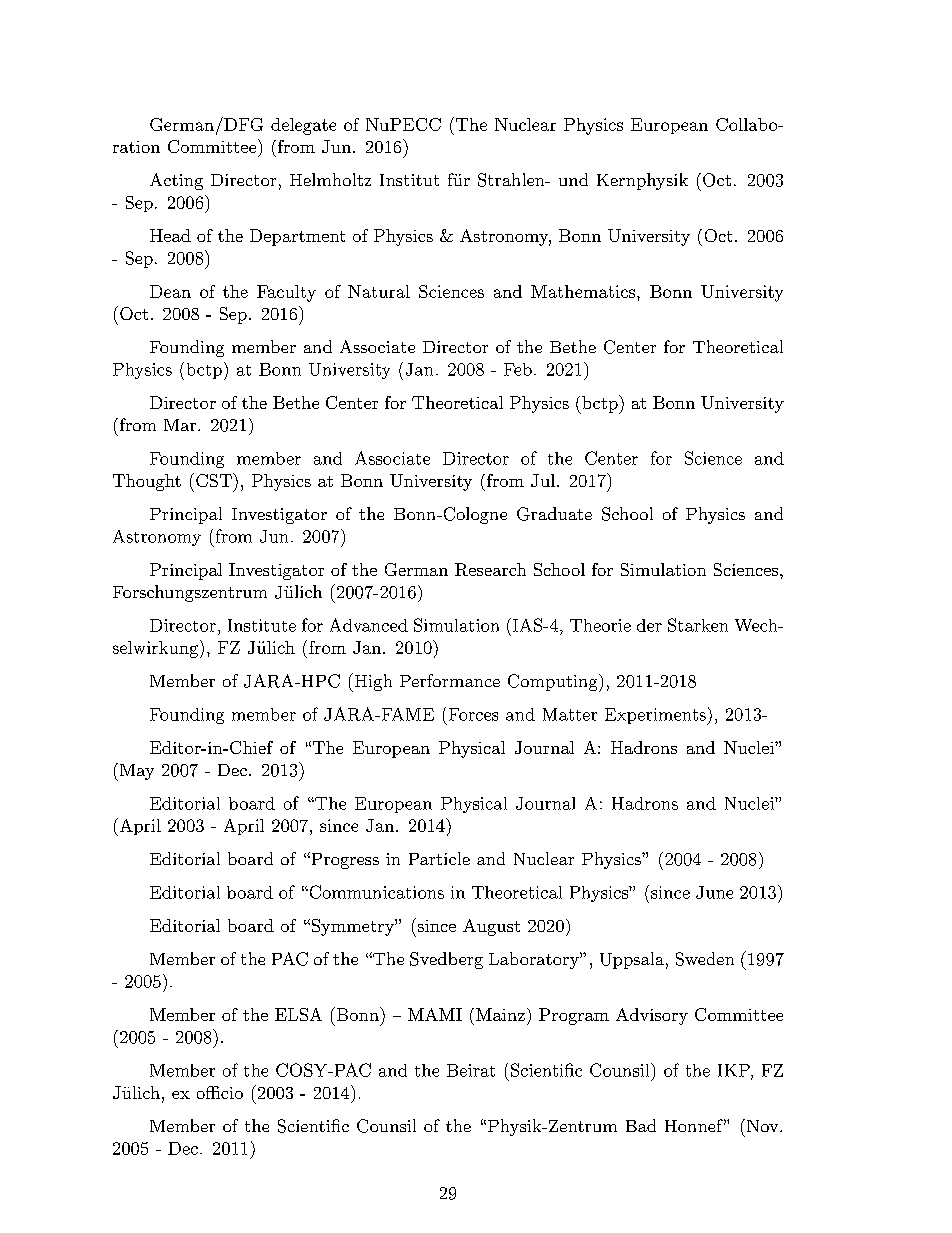 Image resolution: width=952 pixels, height=1233 pixels. Describe the element at coordinates (298, 1014) in the image. I see `ELSA` at that location.
